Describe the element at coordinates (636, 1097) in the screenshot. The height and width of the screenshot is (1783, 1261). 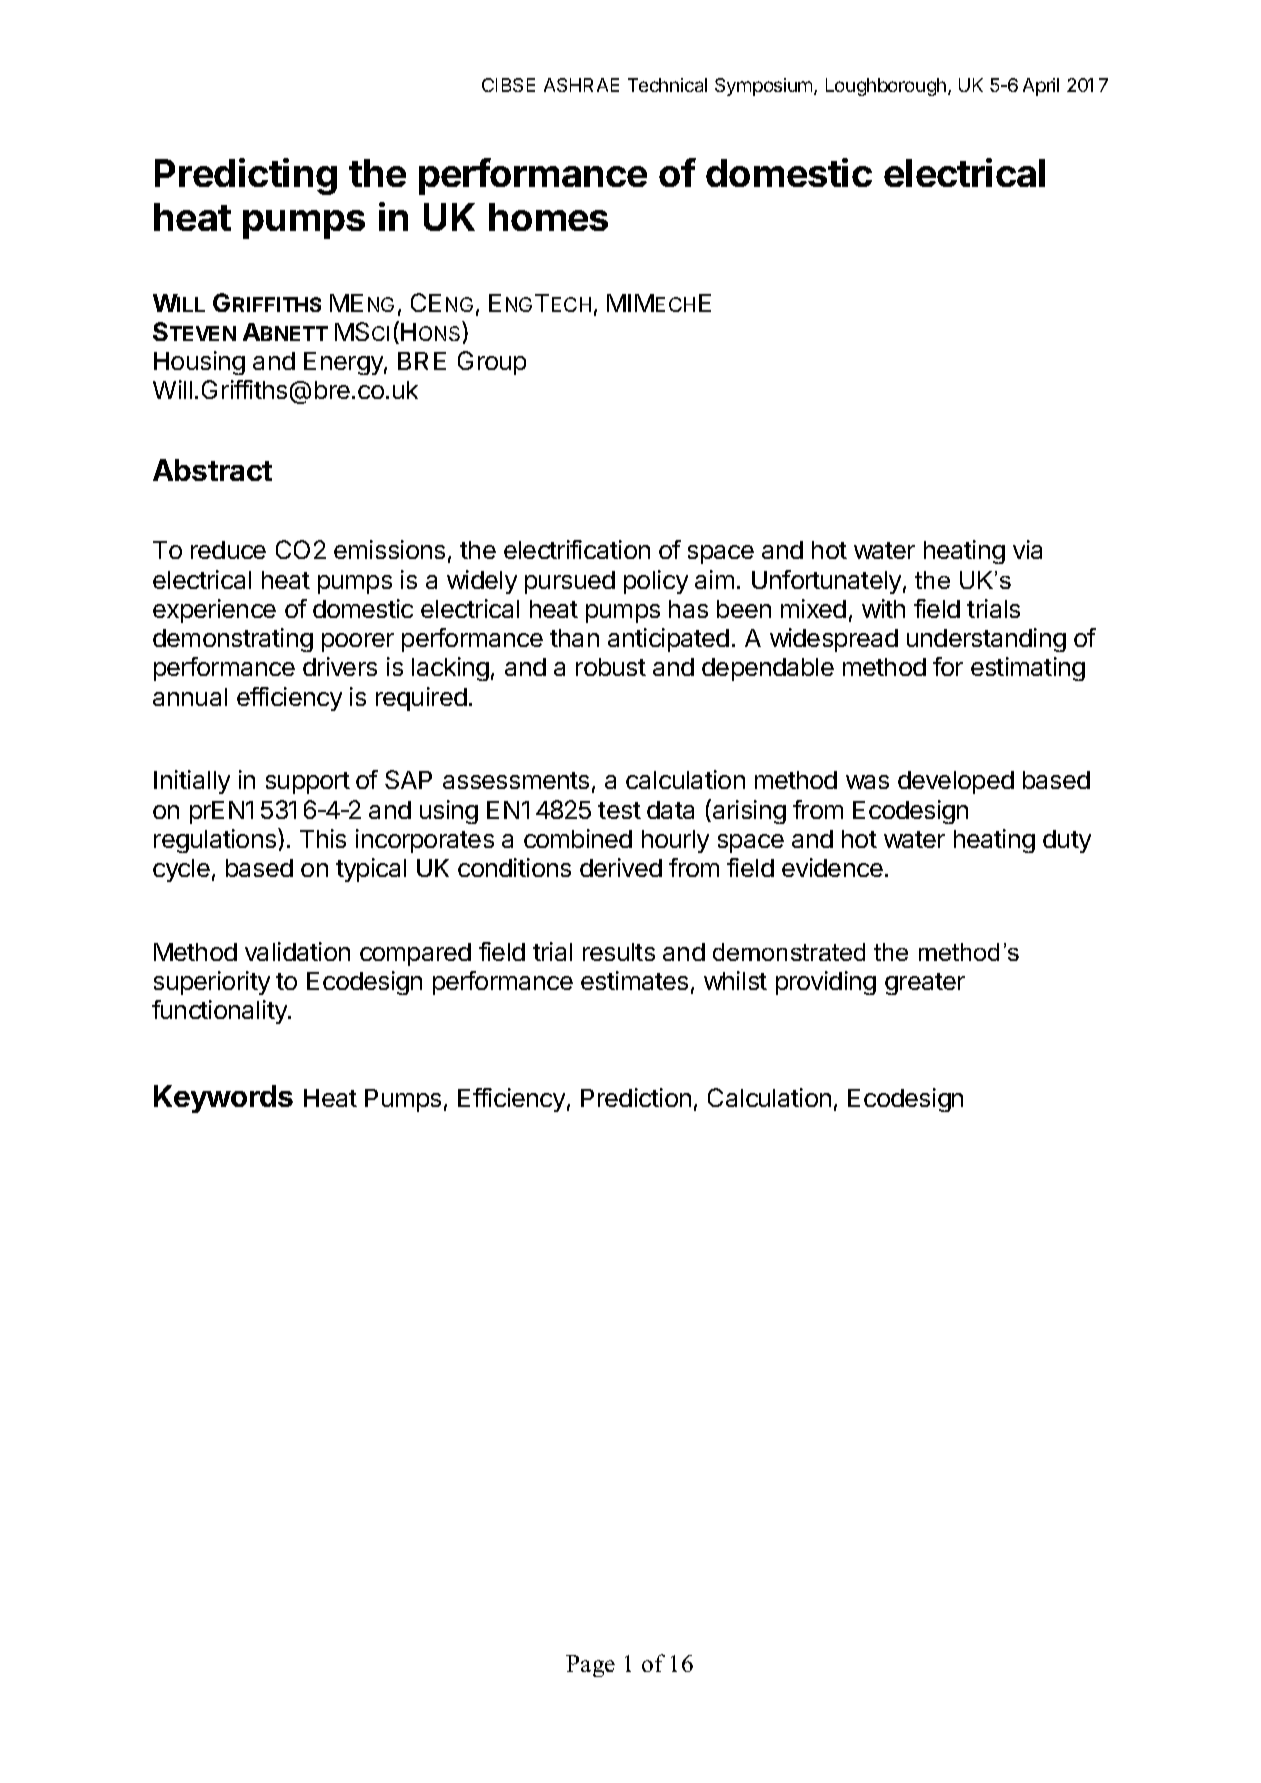
I see `Prediction` at that location.
